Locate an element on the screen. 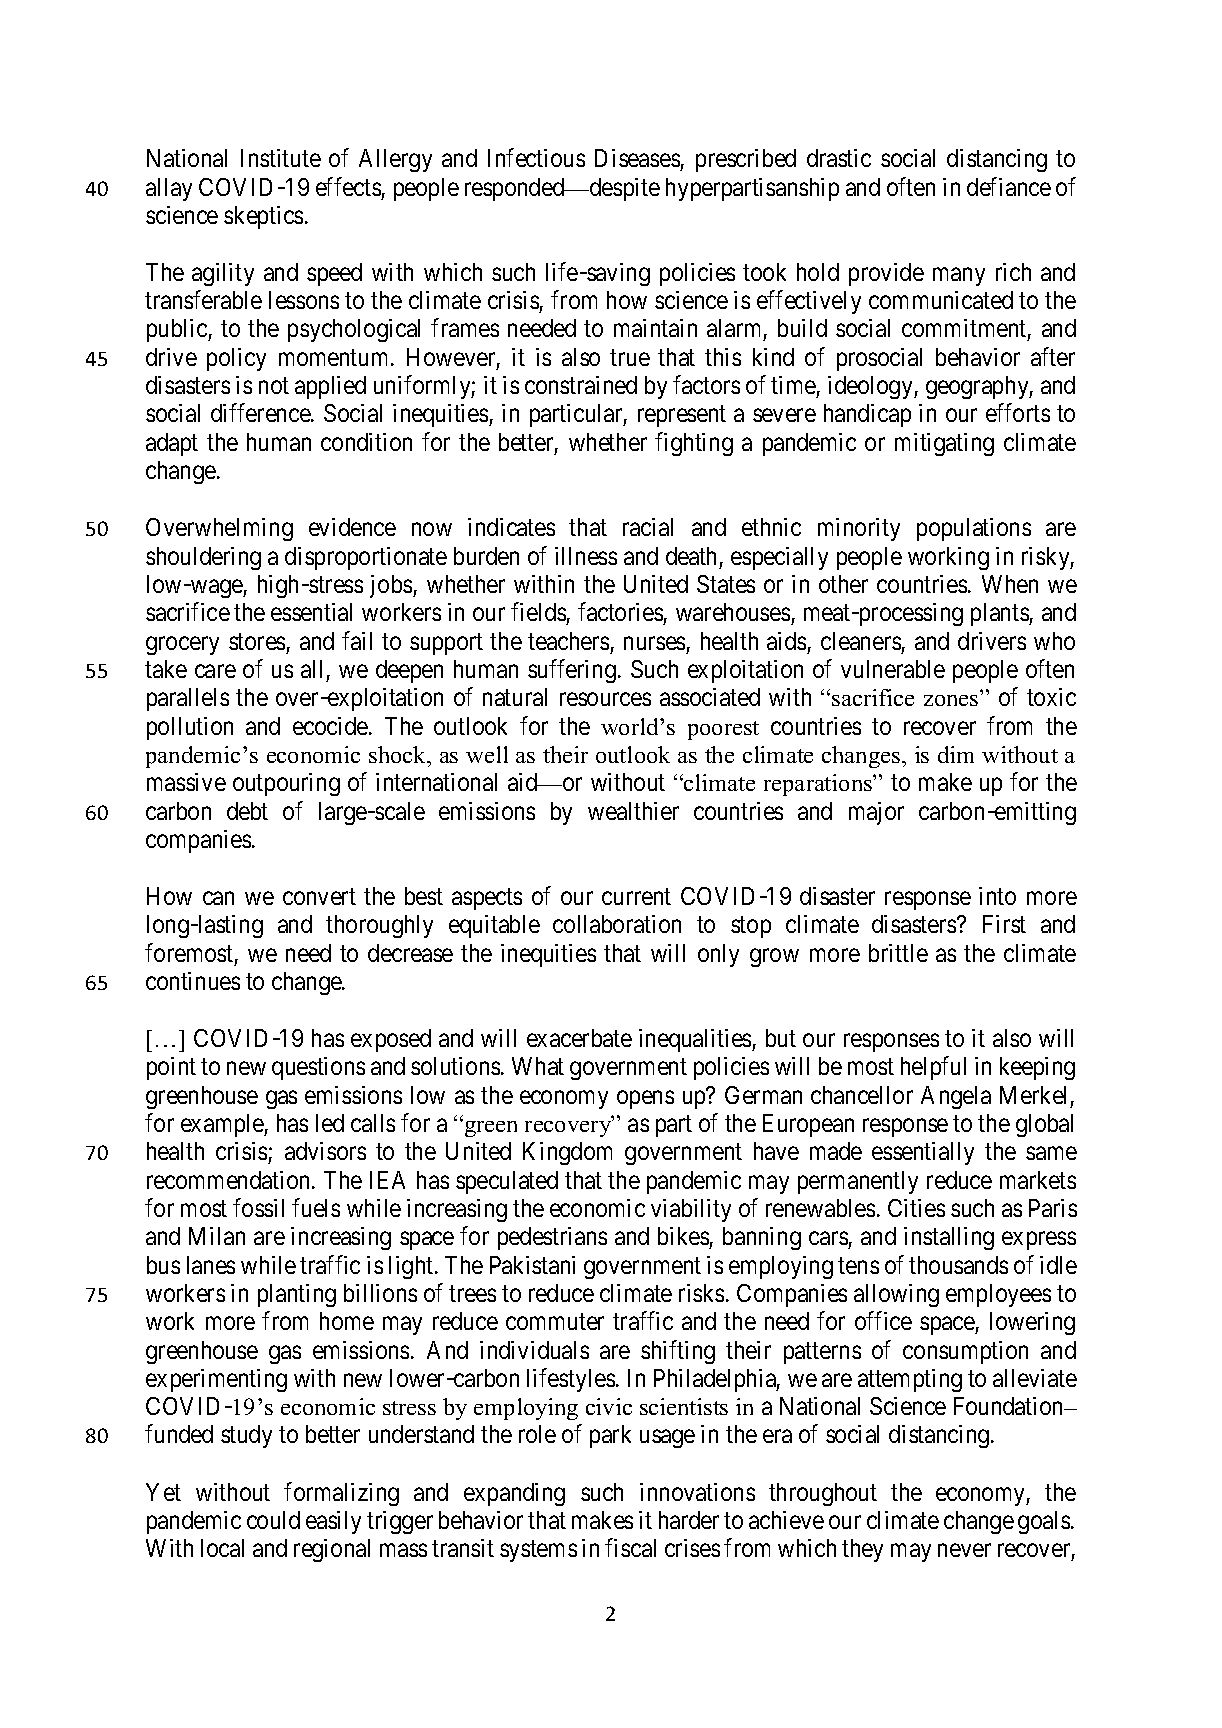 The width and height of the screenshot is (1222, 1728). could is located at coordinates (273, 1520).
